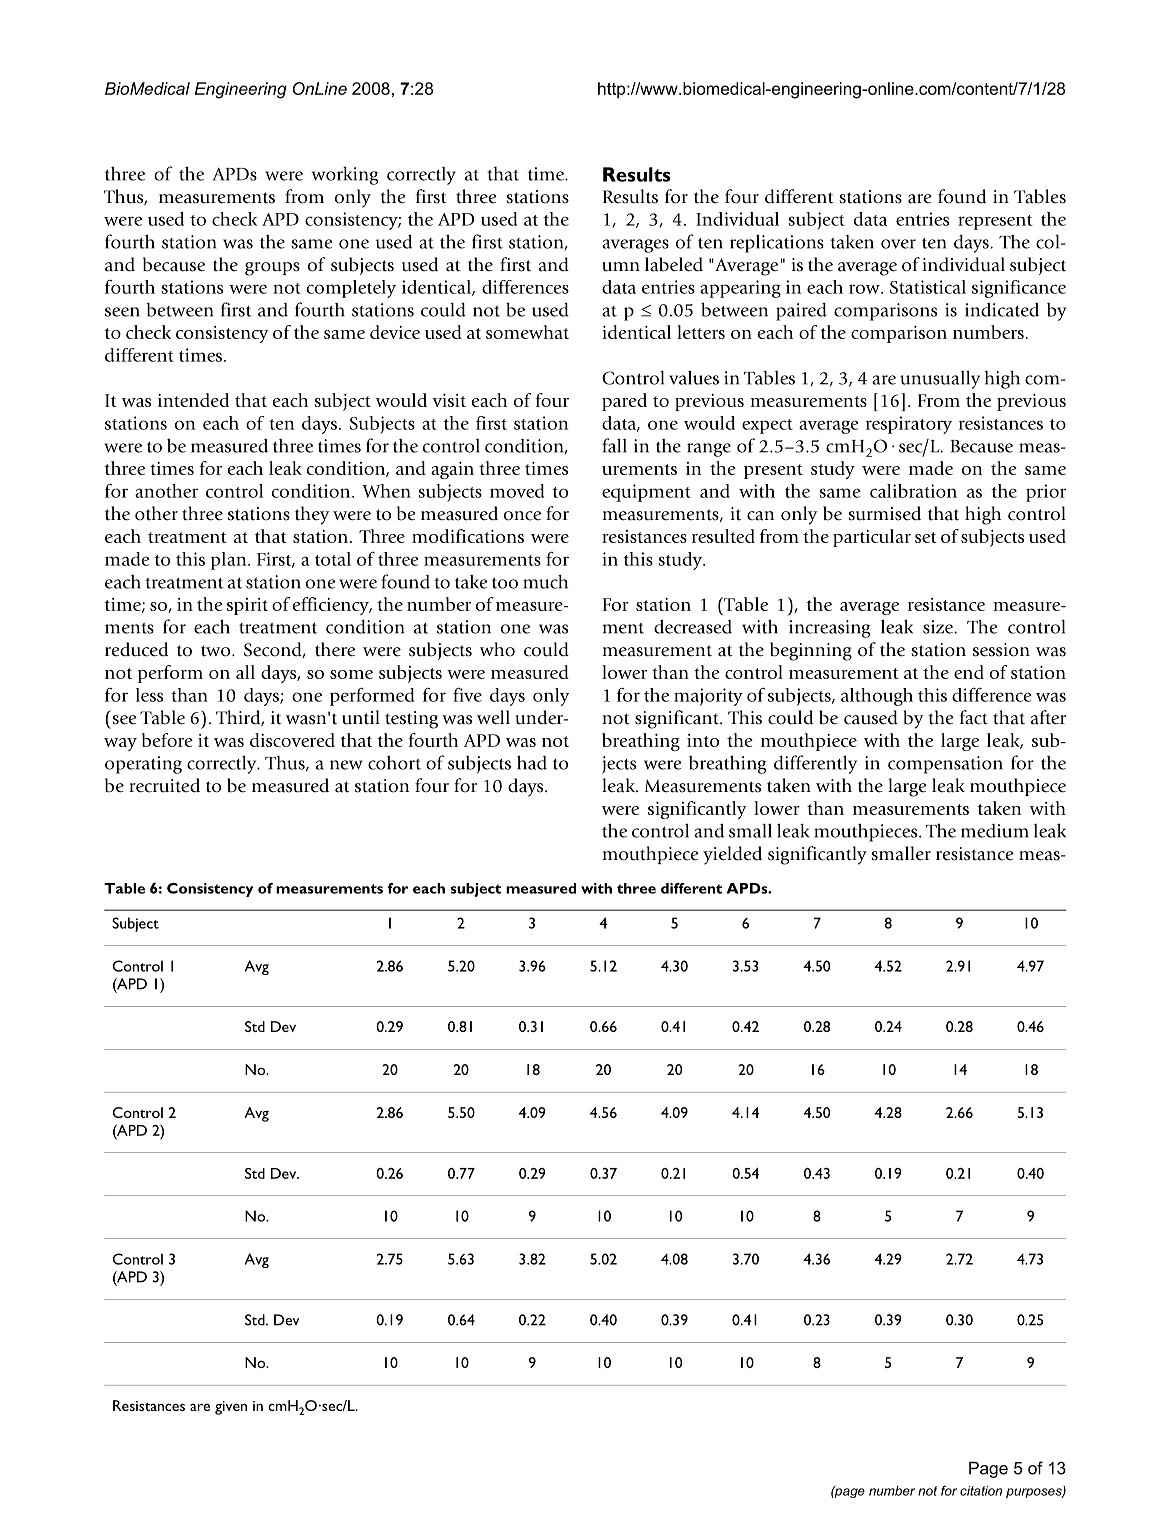 The image size is (1176, 1527). Describe the element at coordinates (928, 287) in the document. I see `Statistical` at that location.
